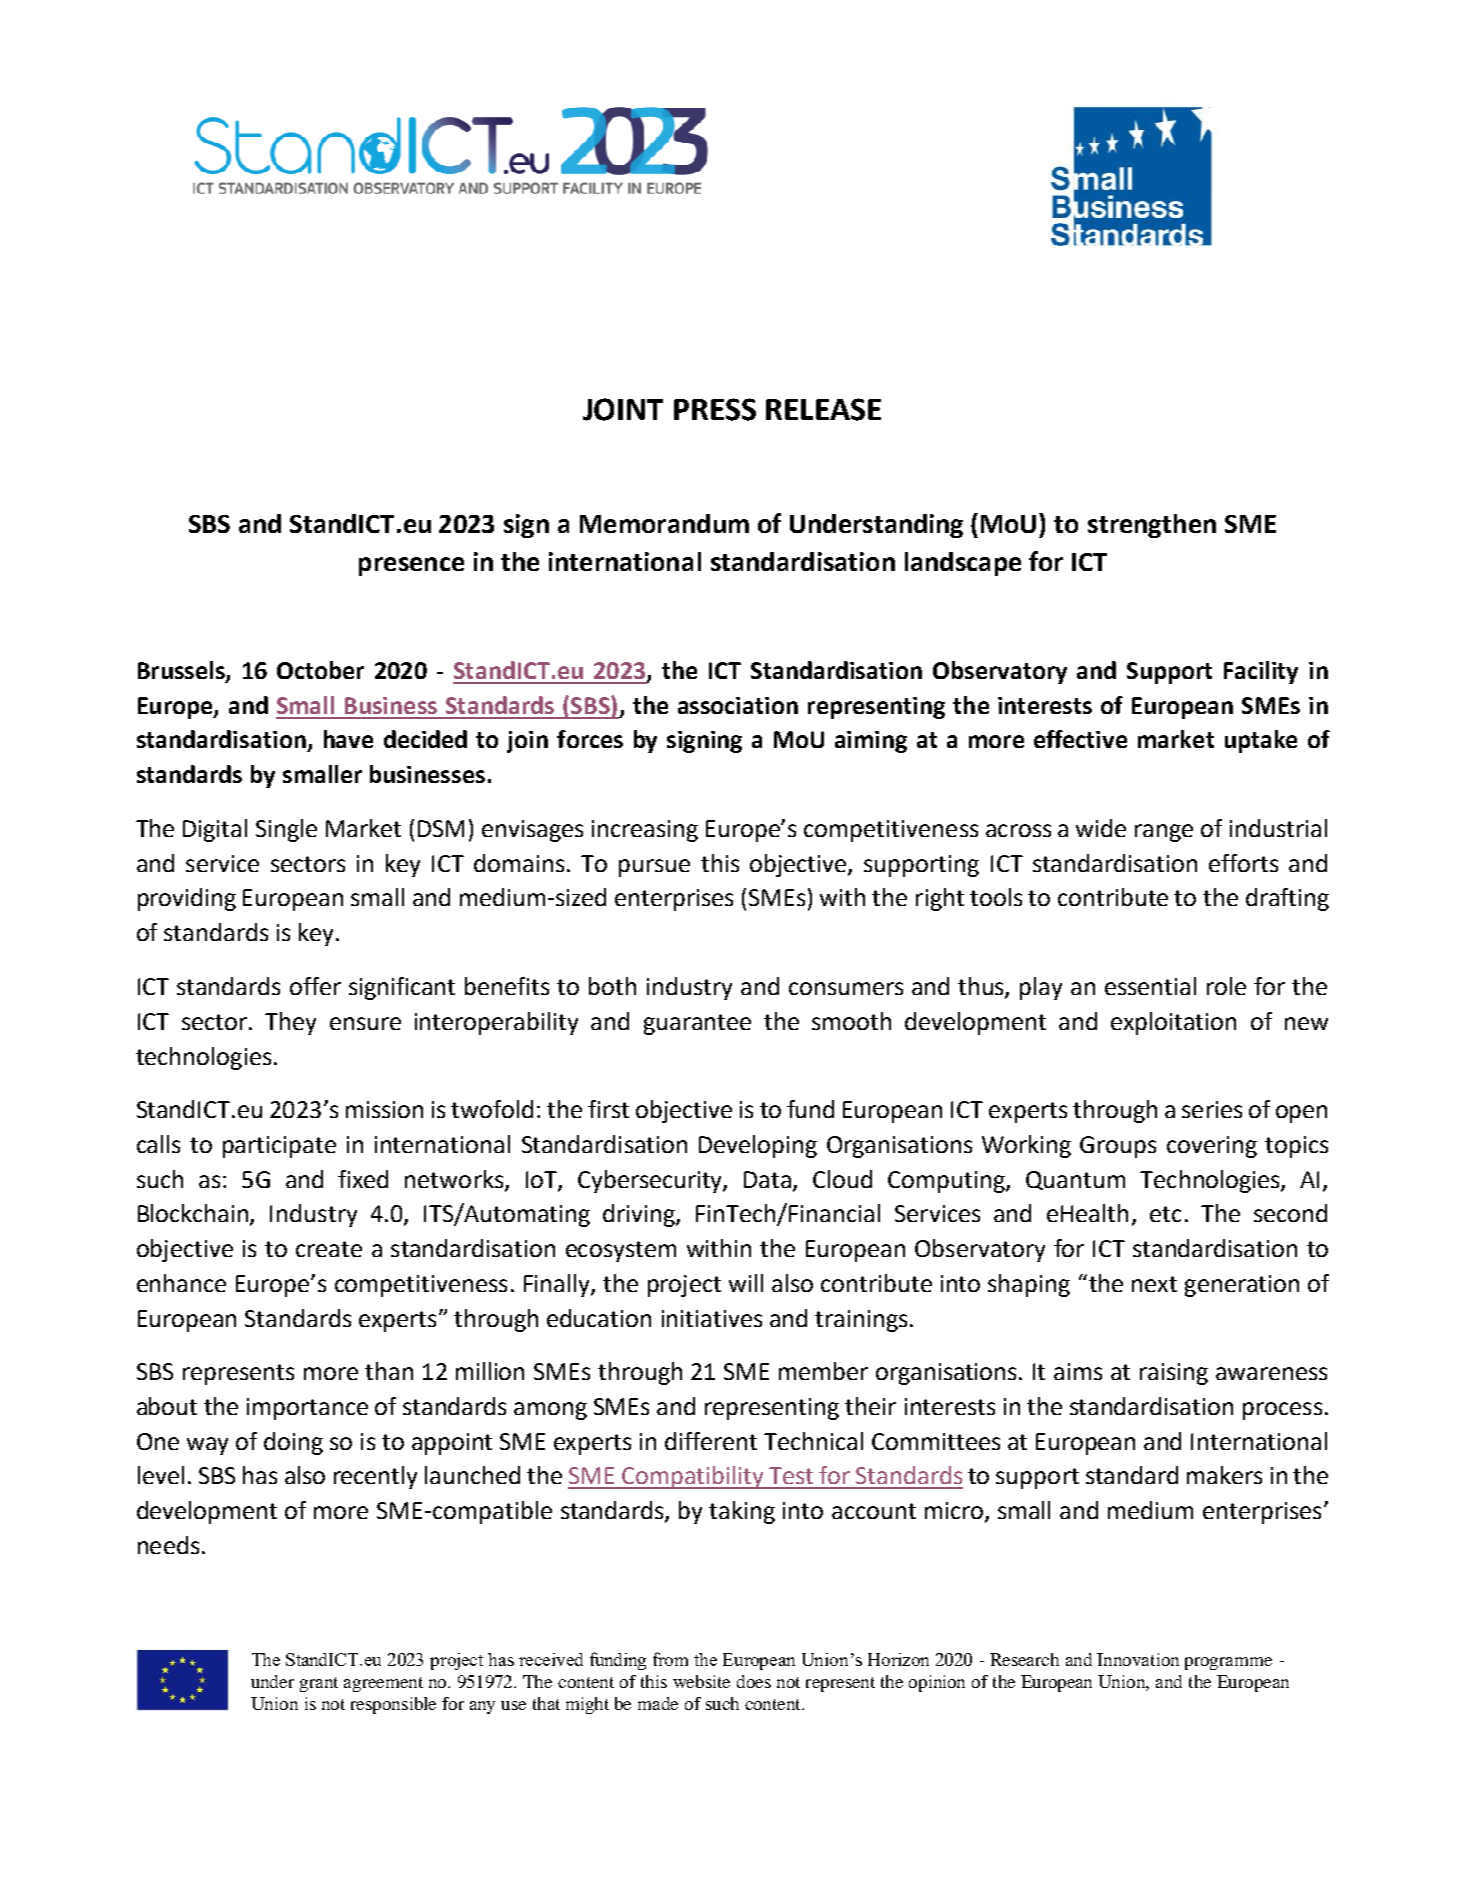 The height and width of the page is (1896, 1465). What do you see at coordinates (1152, 526) in the page?
I see `strengthen` at bounding box center [1152, 526].
